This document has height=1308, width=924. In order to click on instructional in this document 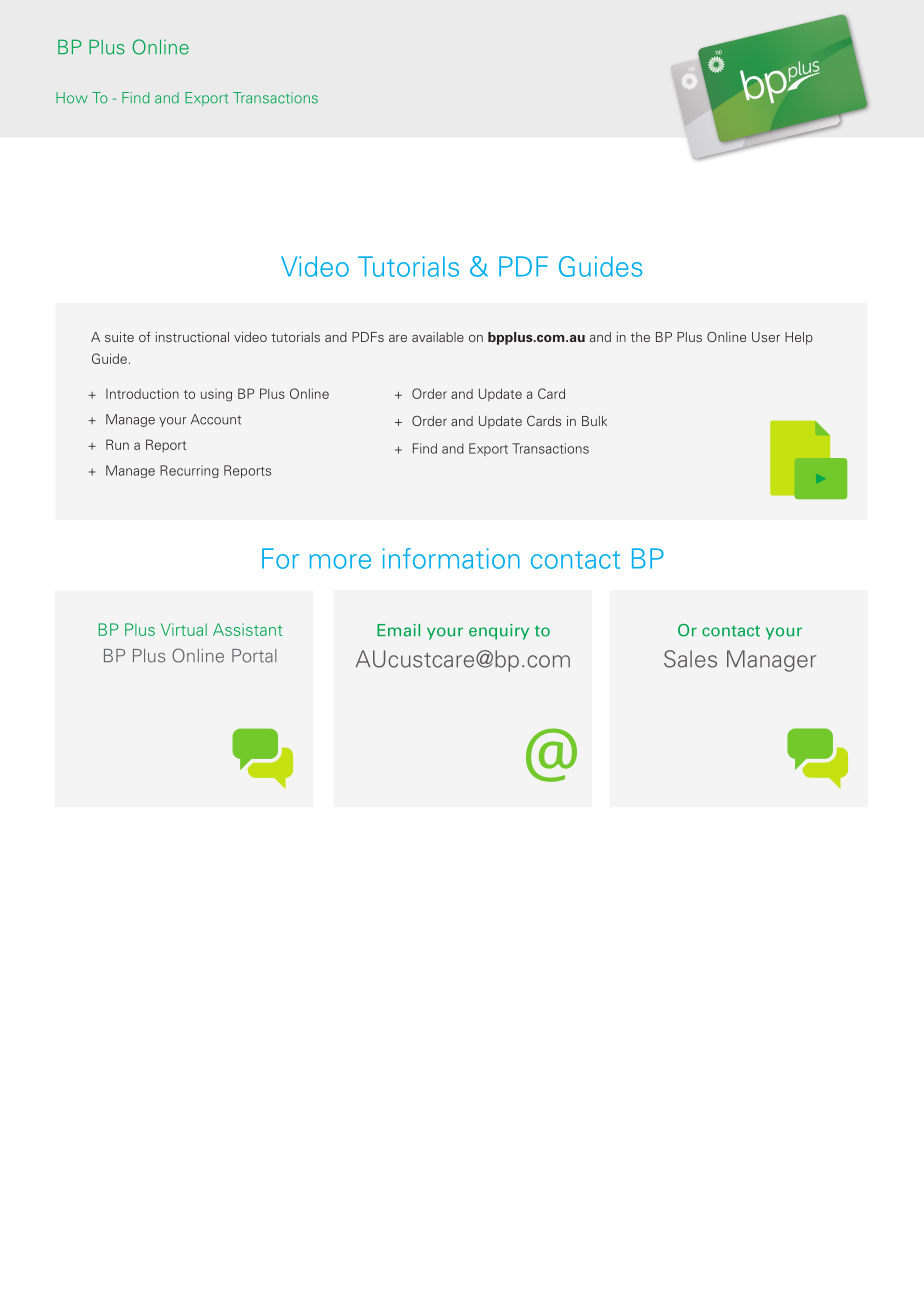, I will do `click(192, 337)`.
